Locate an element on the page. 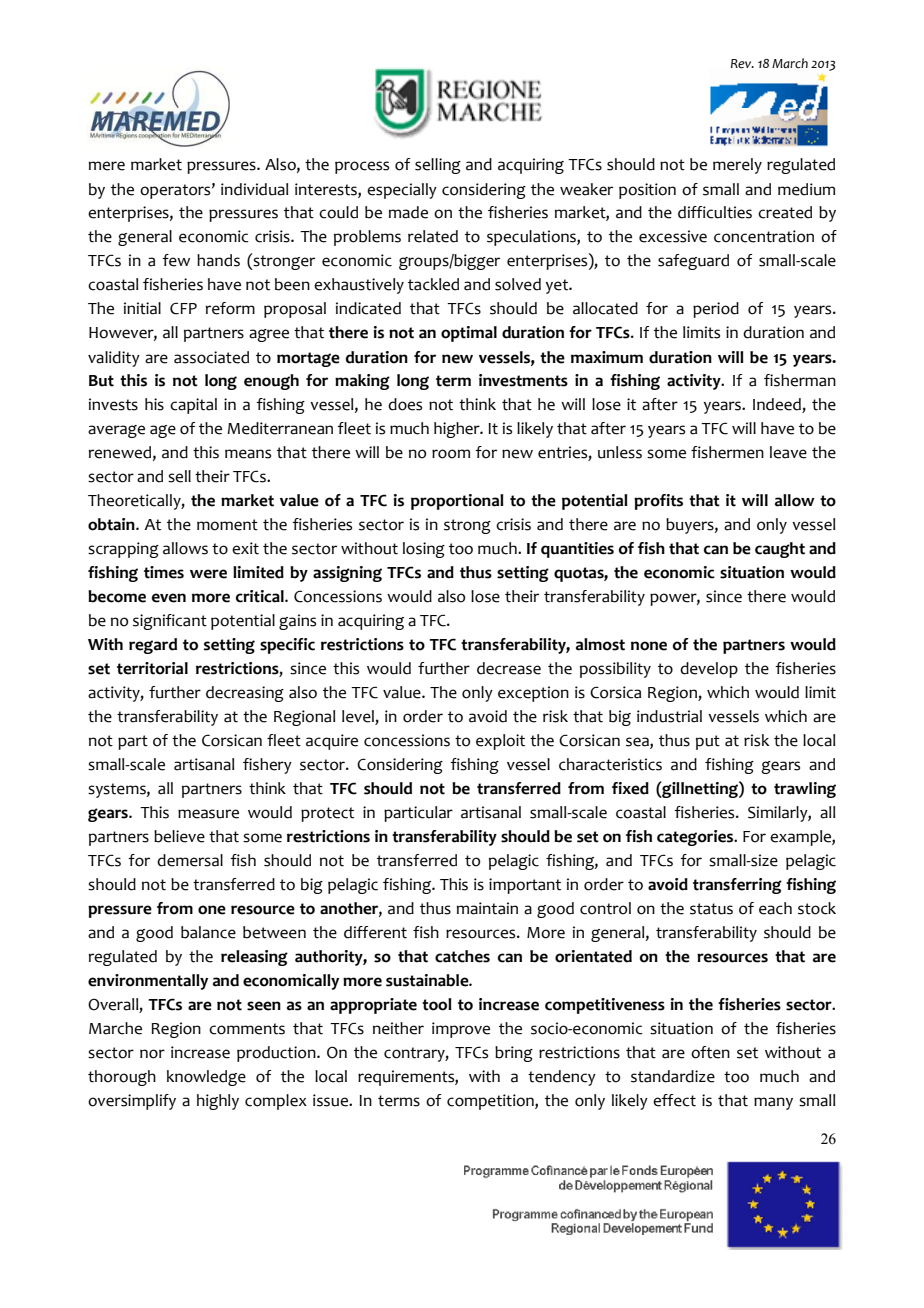  capital is located at coordinates (193, 406).
